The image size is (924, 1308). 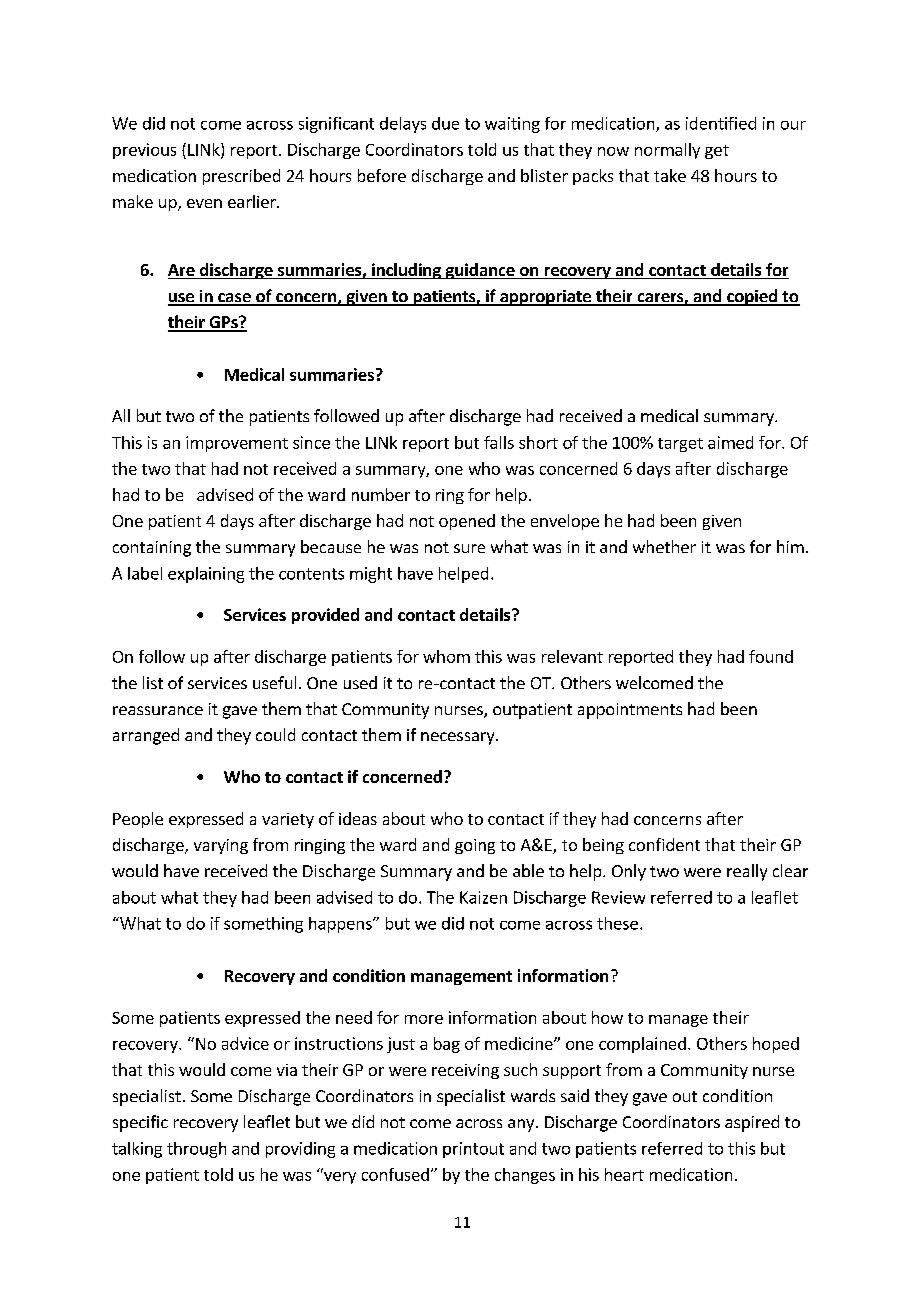 What do you see at coordinates (499, 442) in the image?
I see `falls` at bounding box center [499, 442].
